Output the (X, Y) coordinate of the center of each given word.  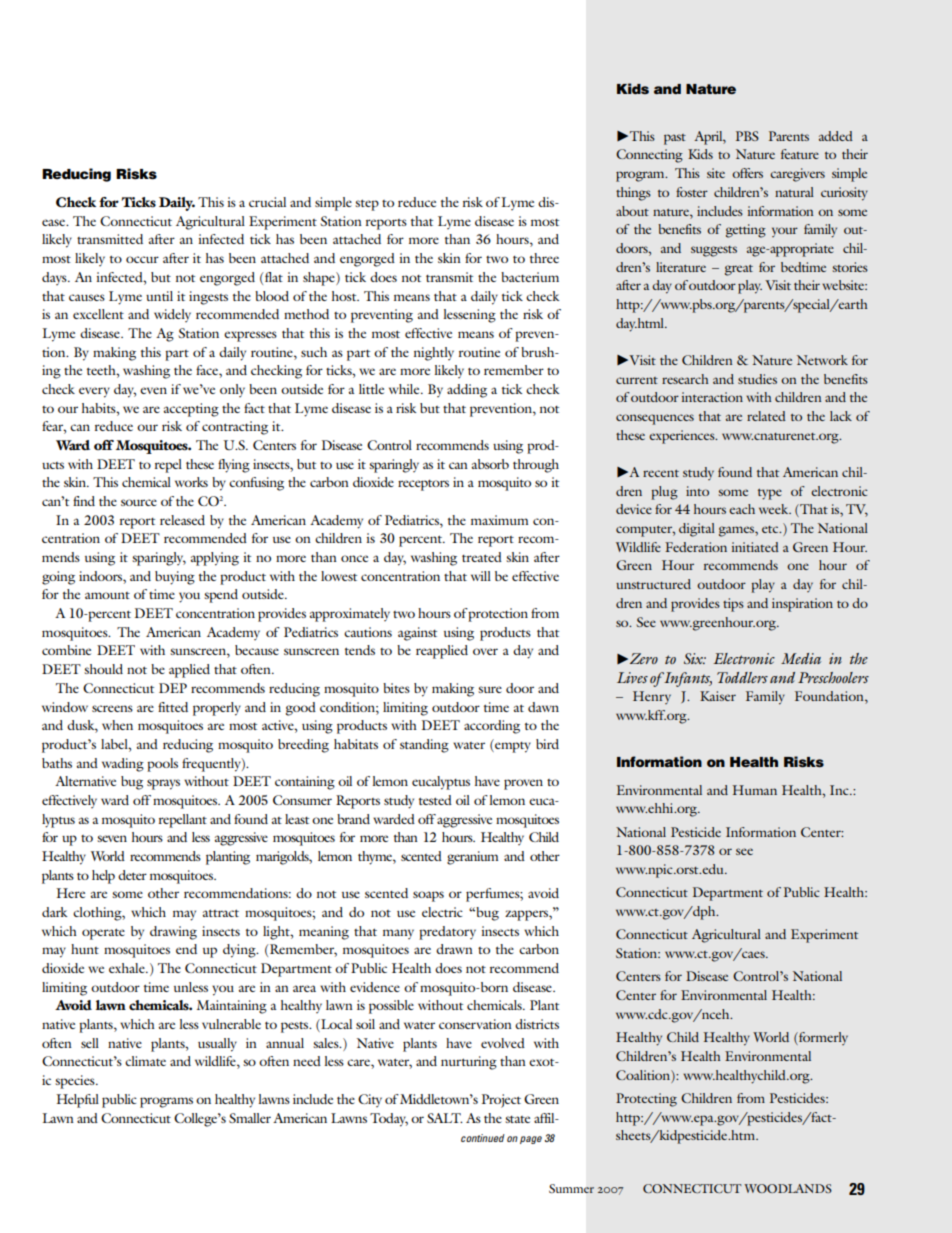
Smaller (250, 1118)
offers (747, 173)
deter (132, 875)
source (139, 502)
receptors (423, 485)
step (367, 205)
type (770, 494)
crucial (267, 202)
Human (755, 790)
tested (435, 800)
